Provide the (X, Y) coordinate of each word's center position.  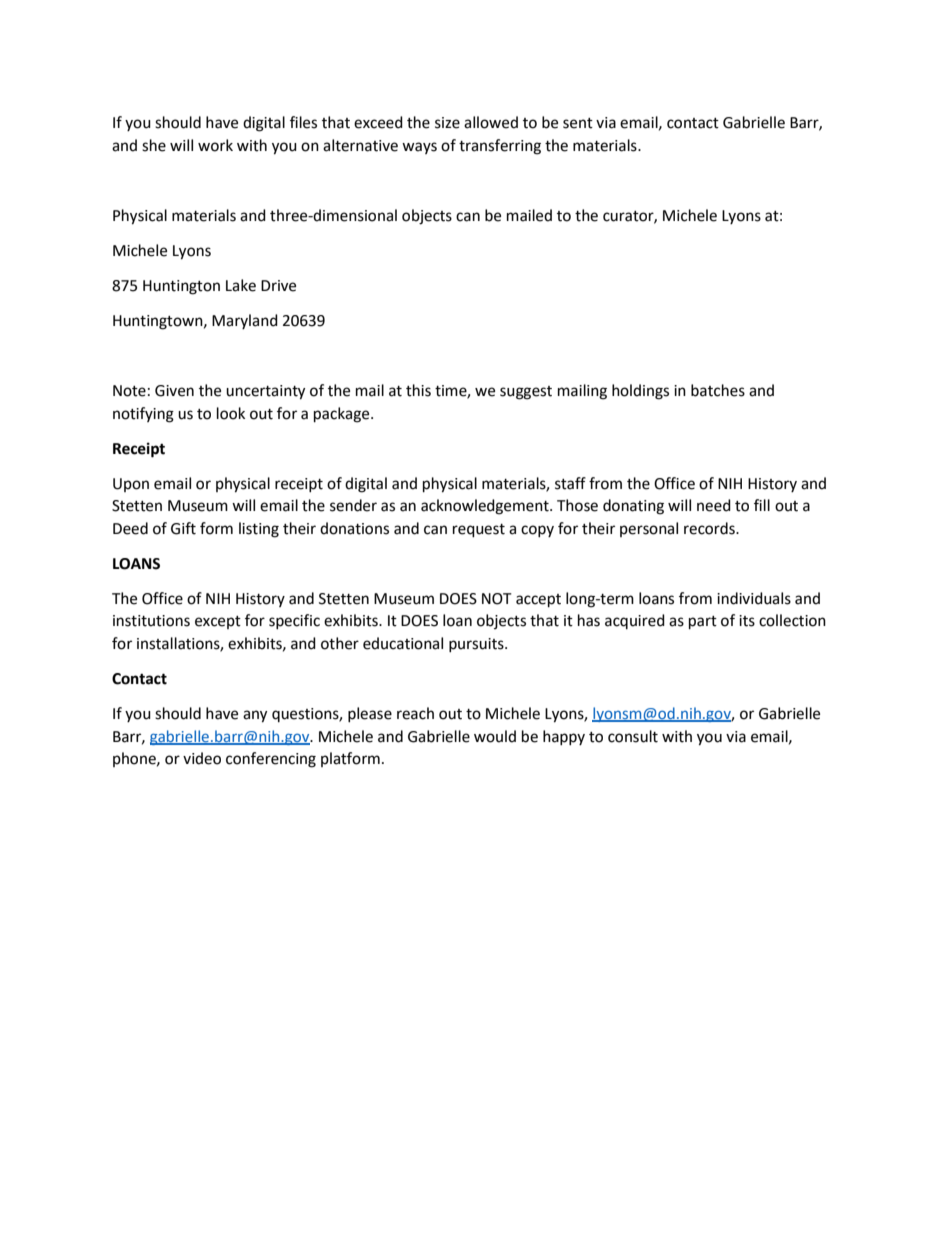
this (418, 390)
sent (578, 123)
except (218, 622)
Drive (278, 286)
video (202, 758)
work (215, 145)
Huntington (181, 287)
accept (538, 601)
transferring (500, 147)
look (231, 413)
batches (718, 390)
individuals (754, 598)
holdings (640, 392)
